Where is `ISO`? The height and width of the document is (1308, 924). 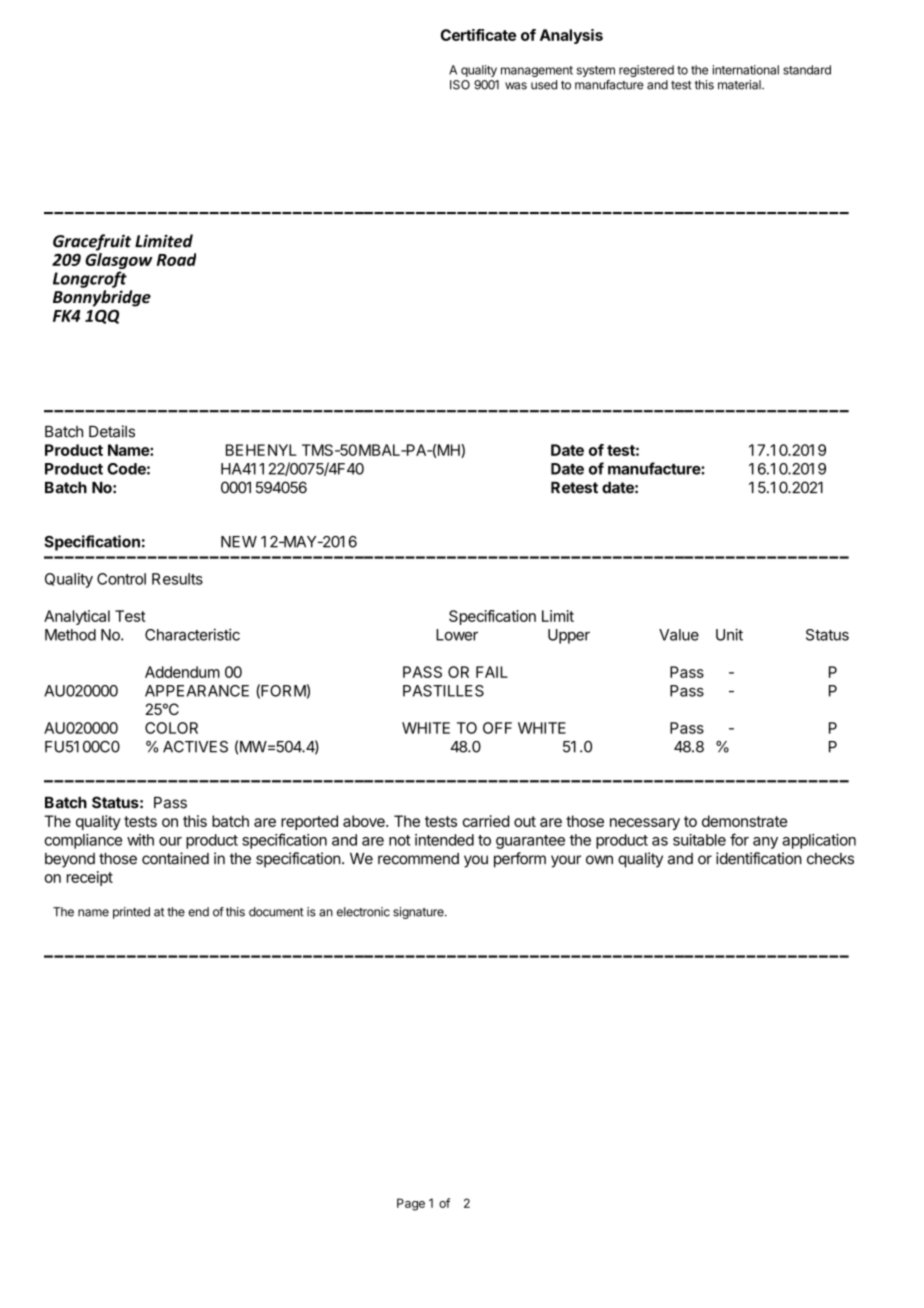 ISO is located at coordinates (460, 85).
